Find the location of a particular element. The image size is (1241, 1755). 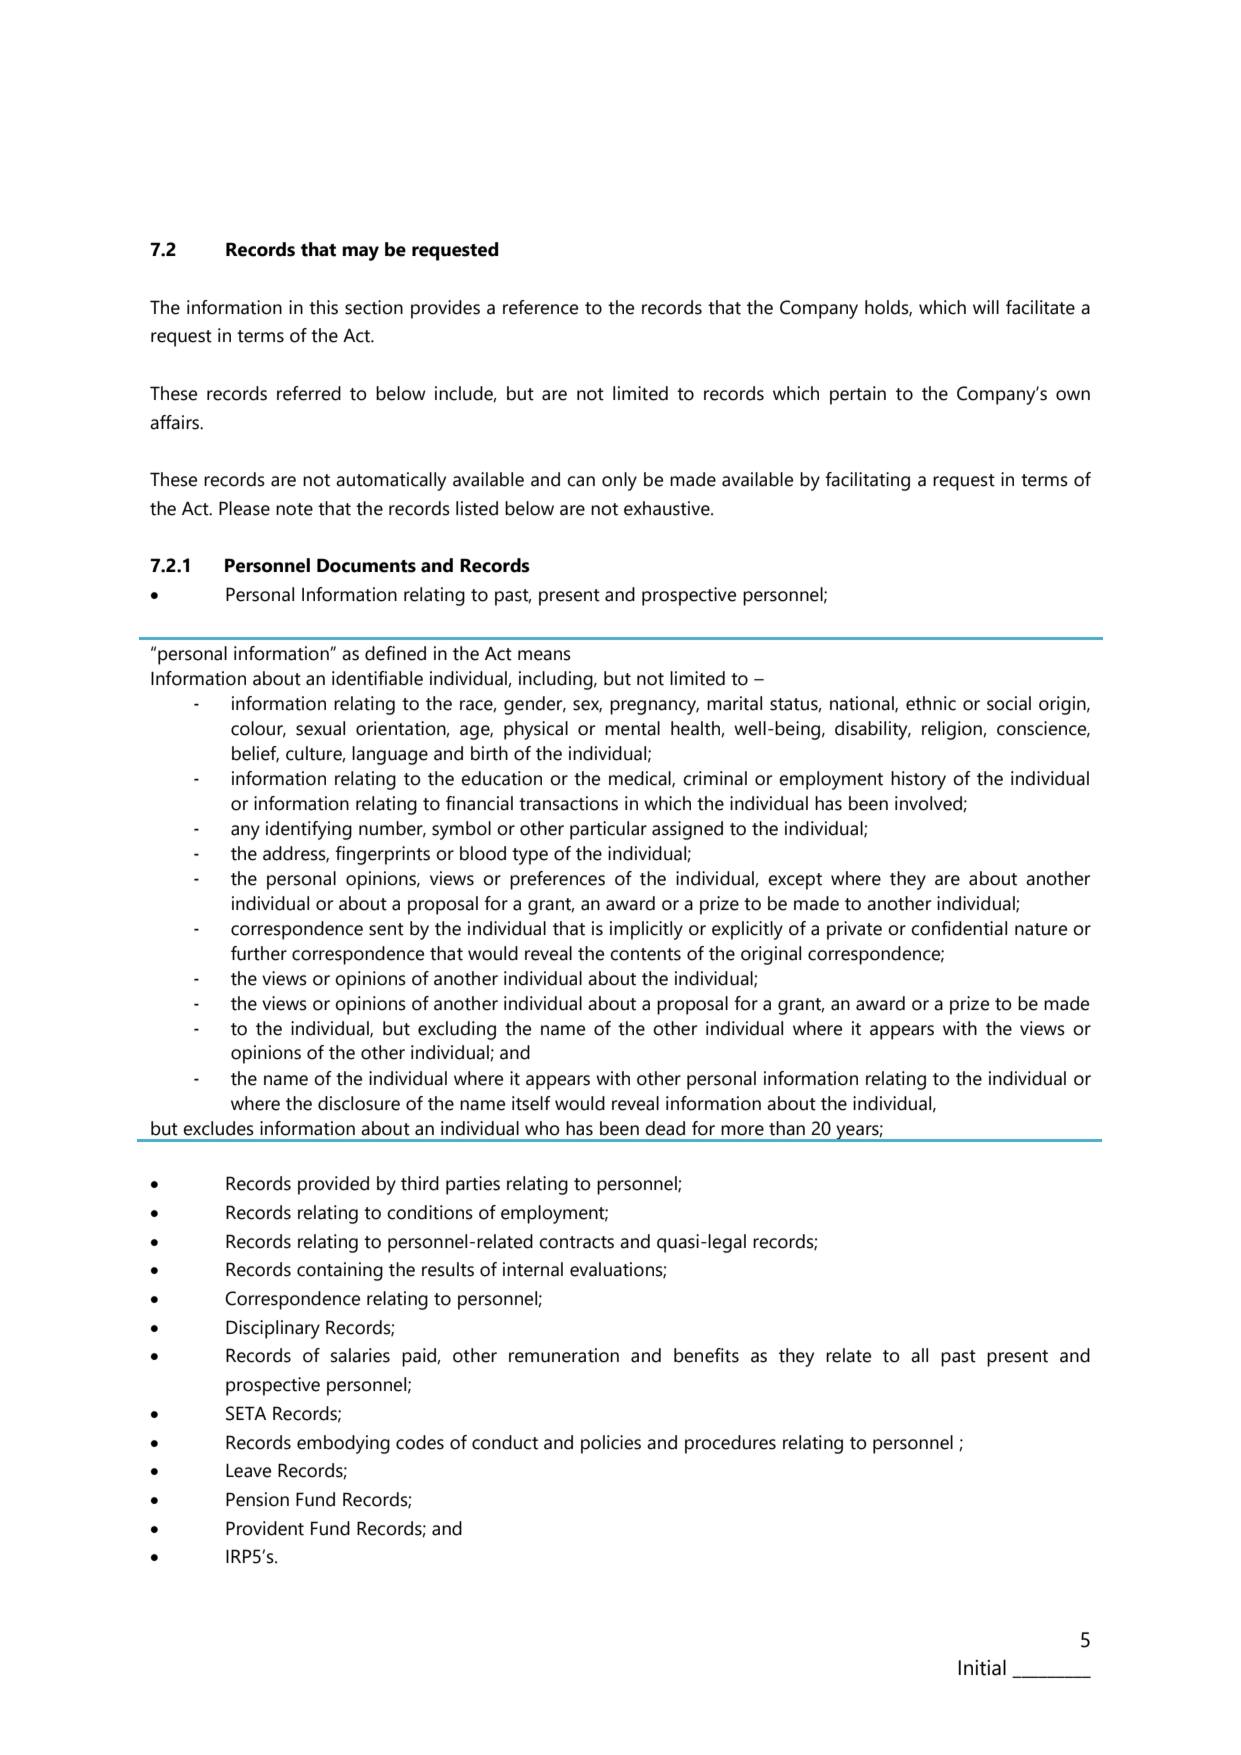

Provident is located at coordinates (265, 1528).
